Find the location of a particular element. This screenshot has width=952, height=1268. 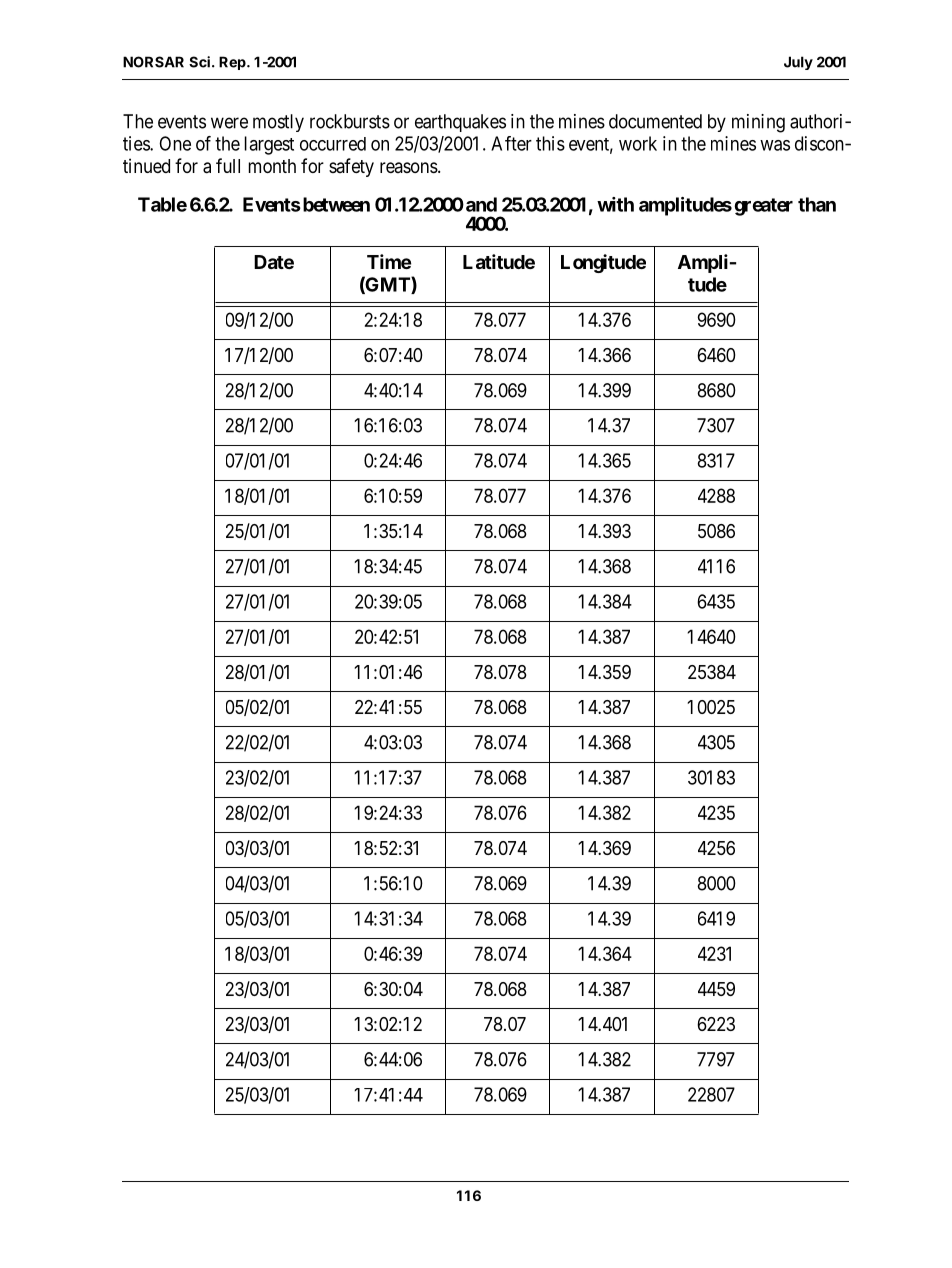

Rep is located at coordinates (233, 63).
